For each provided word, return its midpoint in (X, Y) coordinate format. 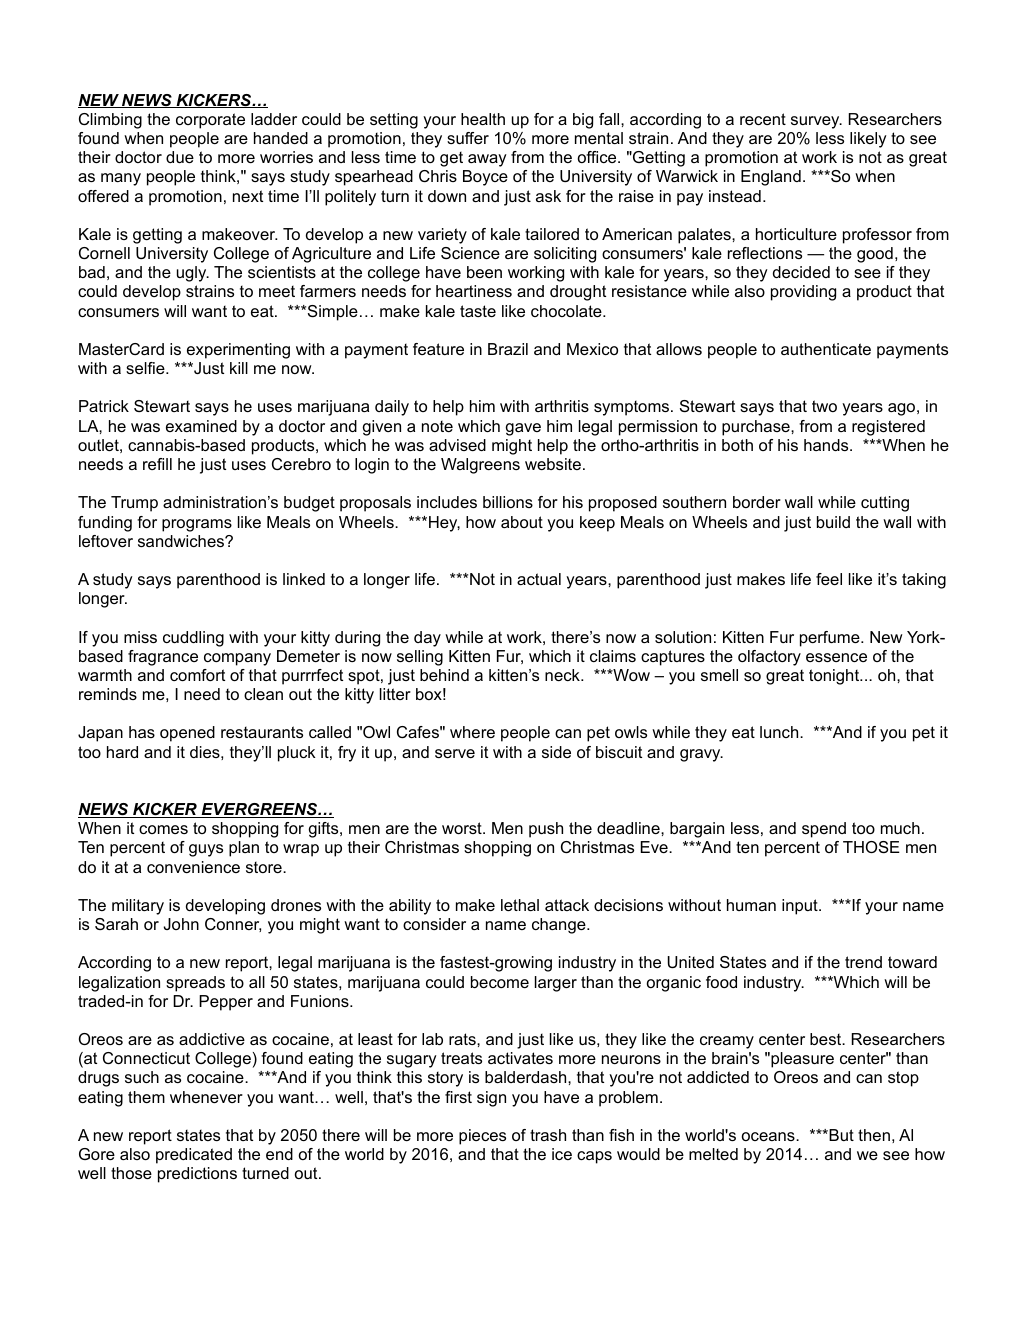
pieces (482, 1137)
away (487, 160)
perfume (831, 639)
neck (563, 675)
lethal (520, 905)
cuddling (193, 639)
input (801, 907)
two (824, 406)
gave (523, 429)
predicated (194, 1156)
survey (816, 122)
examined (201, 426)
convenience (193, 867)
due (180, 157)
